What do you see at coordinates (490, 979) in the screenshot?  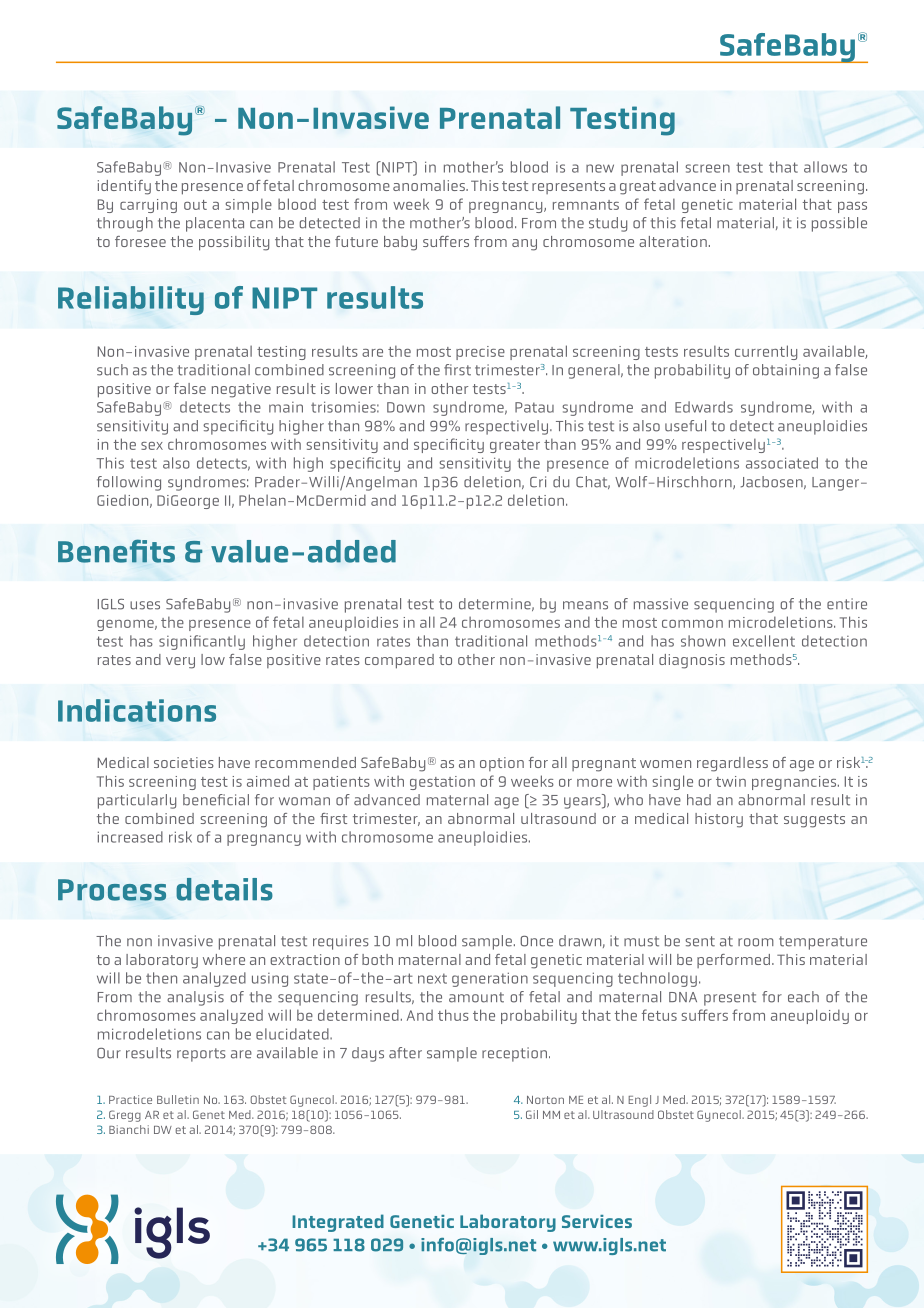 I see `generation` at bounding box center [490, 979].
